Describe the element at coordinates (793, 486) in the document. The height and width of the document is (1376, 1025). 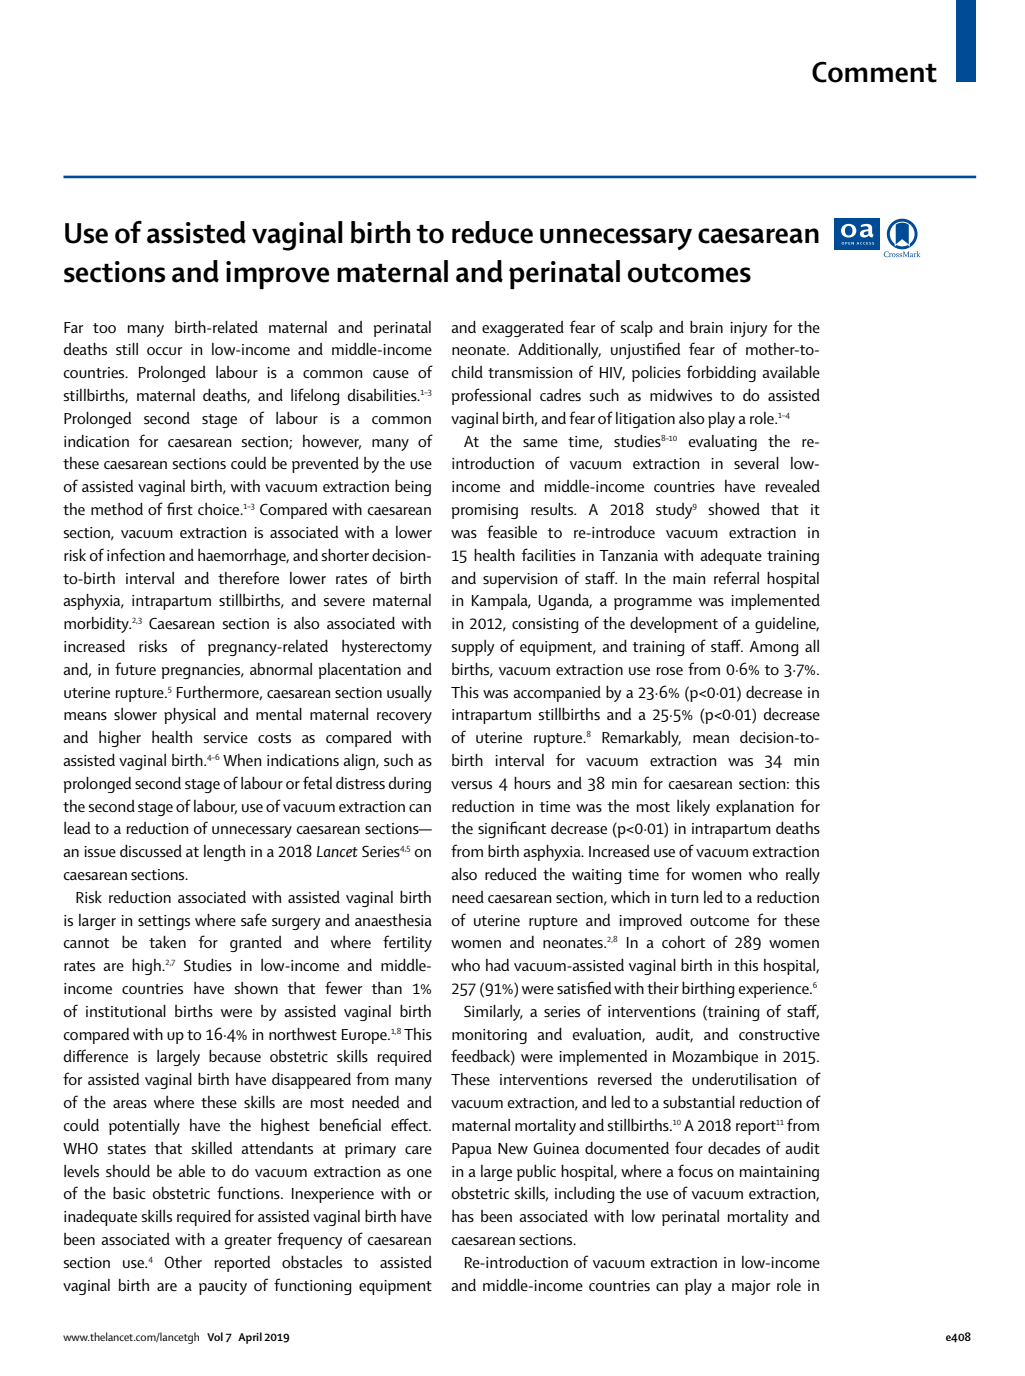
I see `revealed` at that location.
